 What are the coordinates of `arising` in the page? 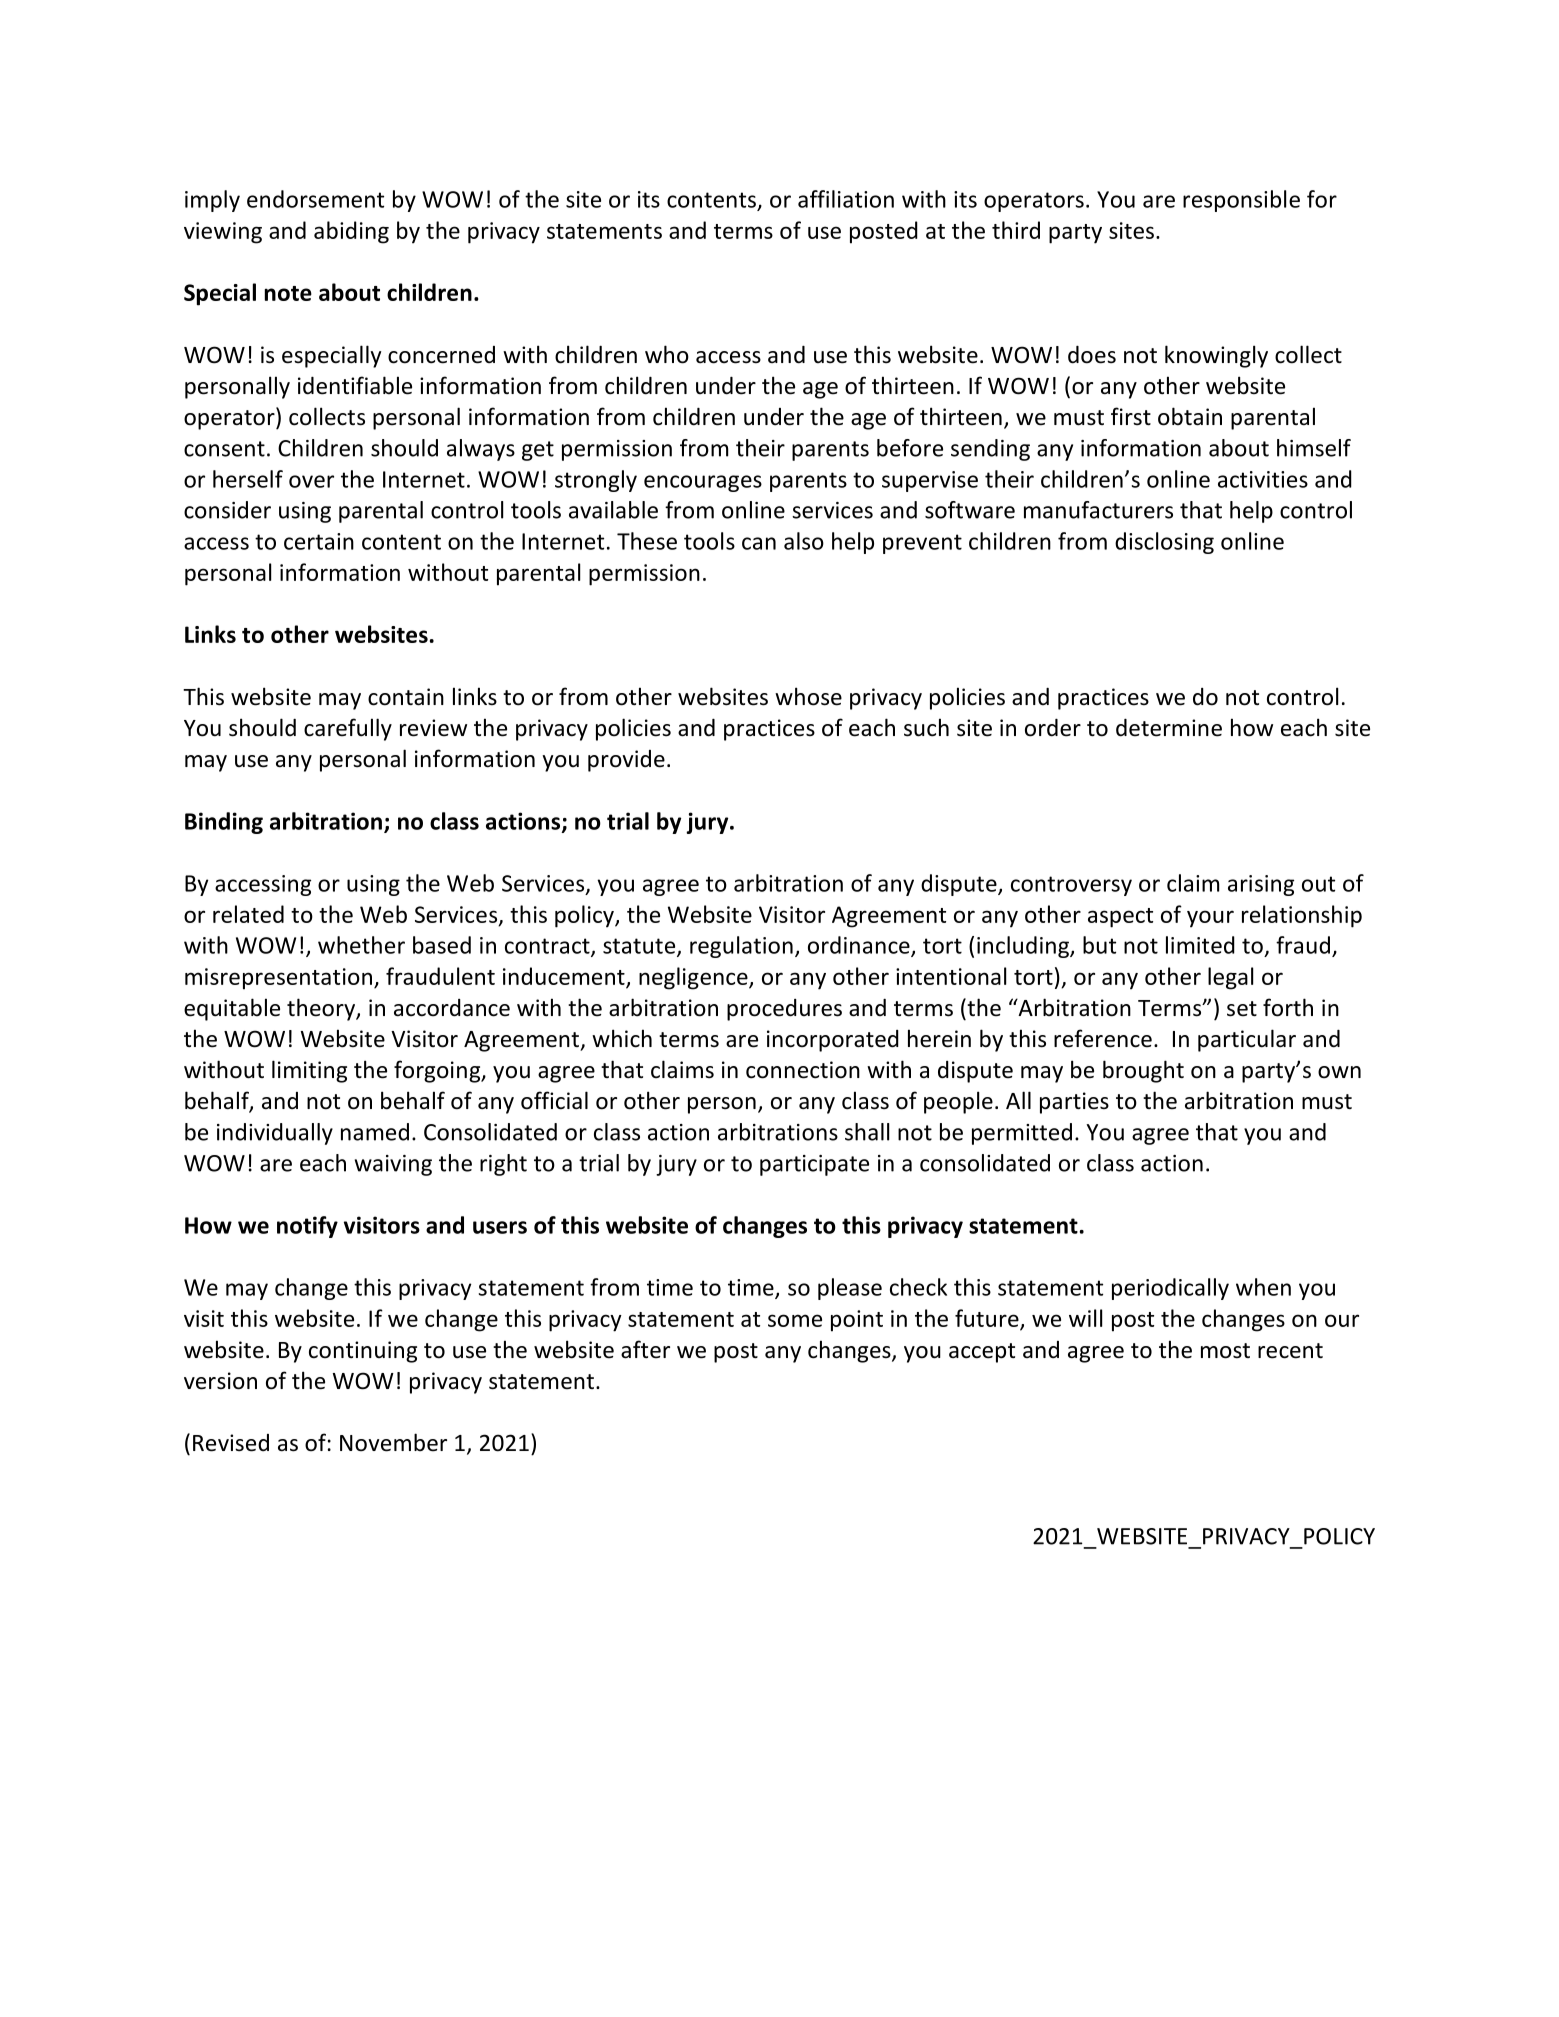 It's located at (1261, 885).
